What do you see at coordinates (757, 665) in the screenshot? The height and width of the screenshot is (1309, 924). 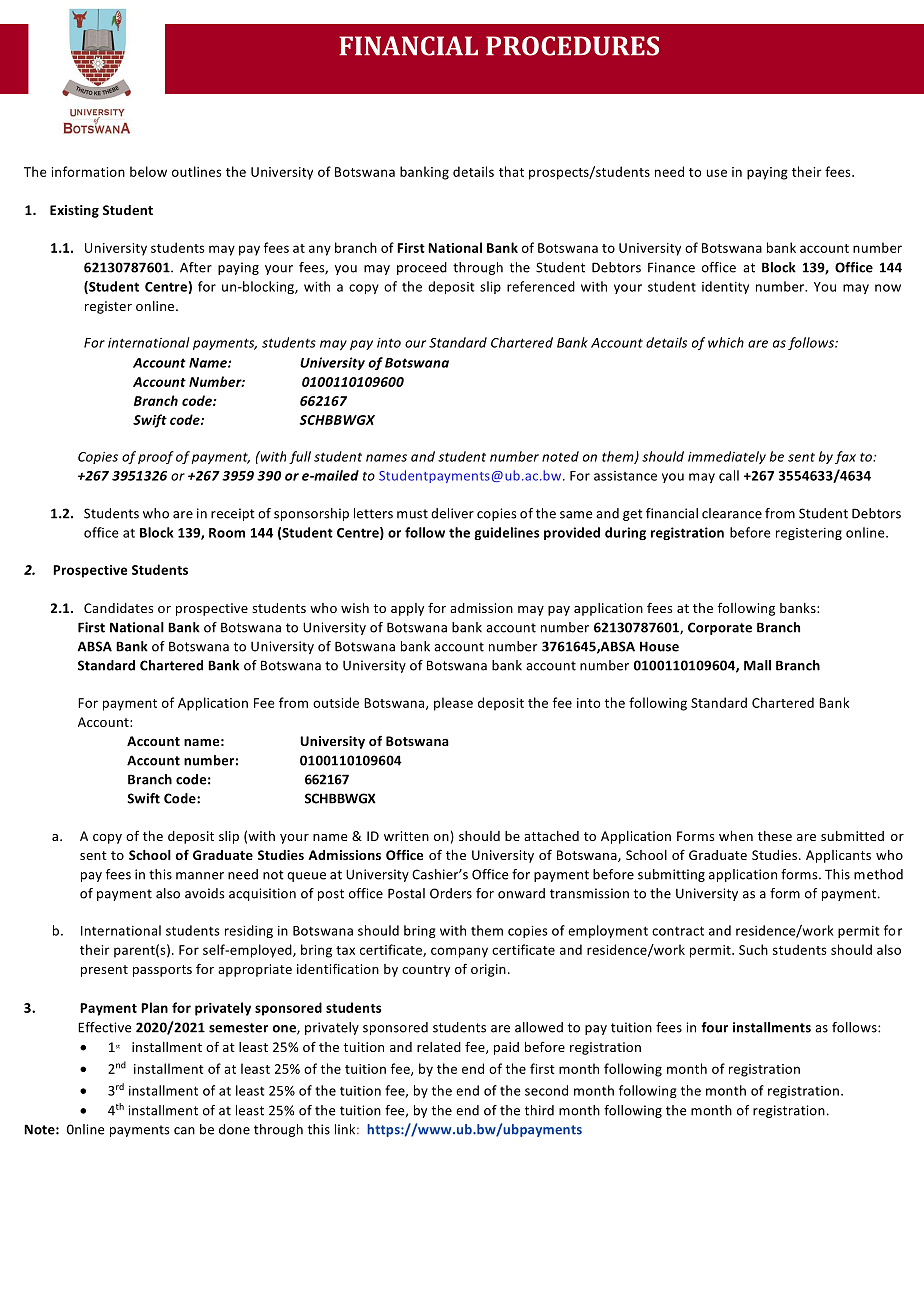 I see `Mall` at bounding box center [757, 665].
